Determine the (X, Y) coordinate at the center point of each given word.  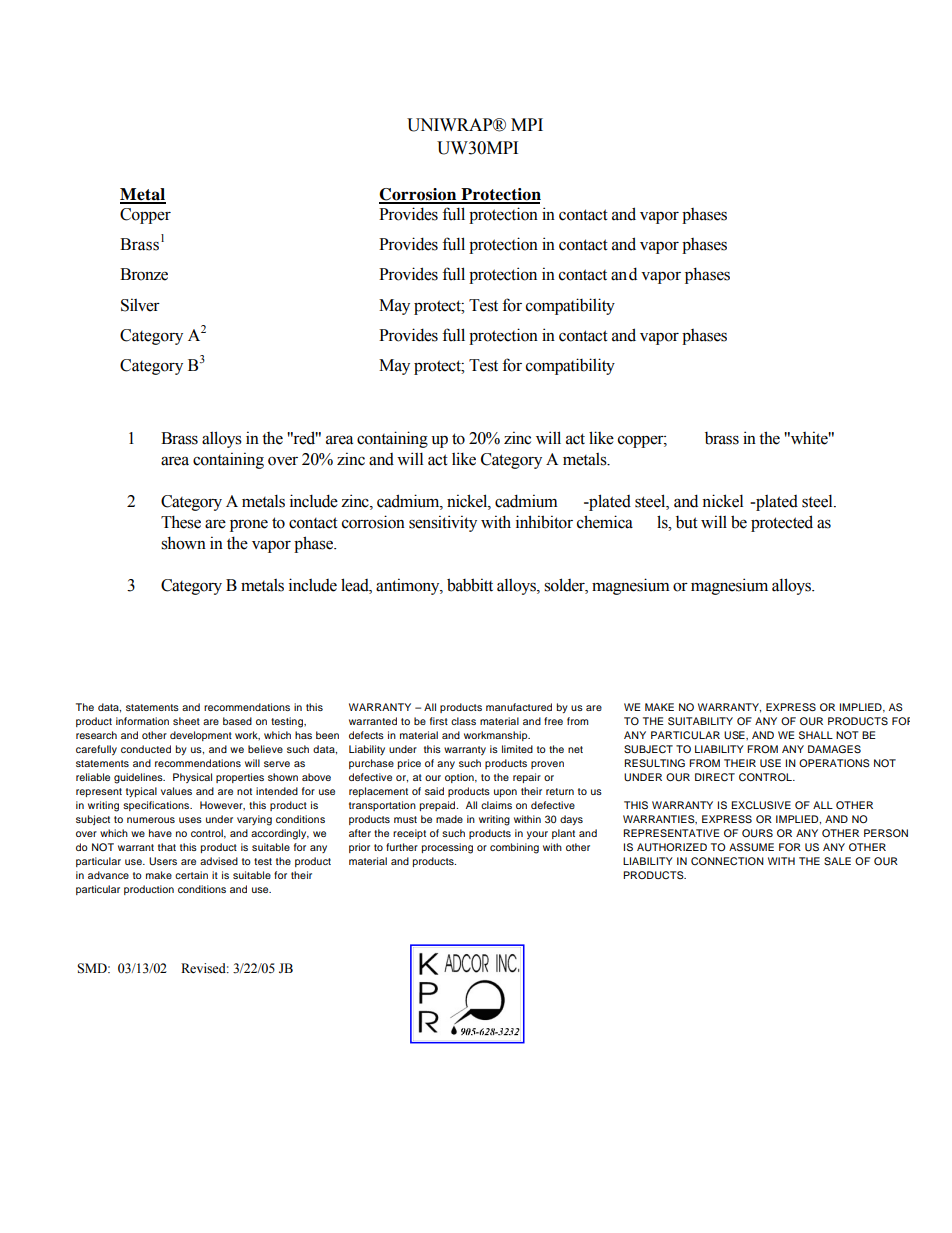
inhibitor (544, 522)
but (687, 522)
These (181, 522)
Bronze (144, 274)
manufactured (519, 707)
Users (163, 861)
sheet (186, 721)
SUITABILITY (700, 721)
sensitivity (443, 523)
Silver (140, 305)
